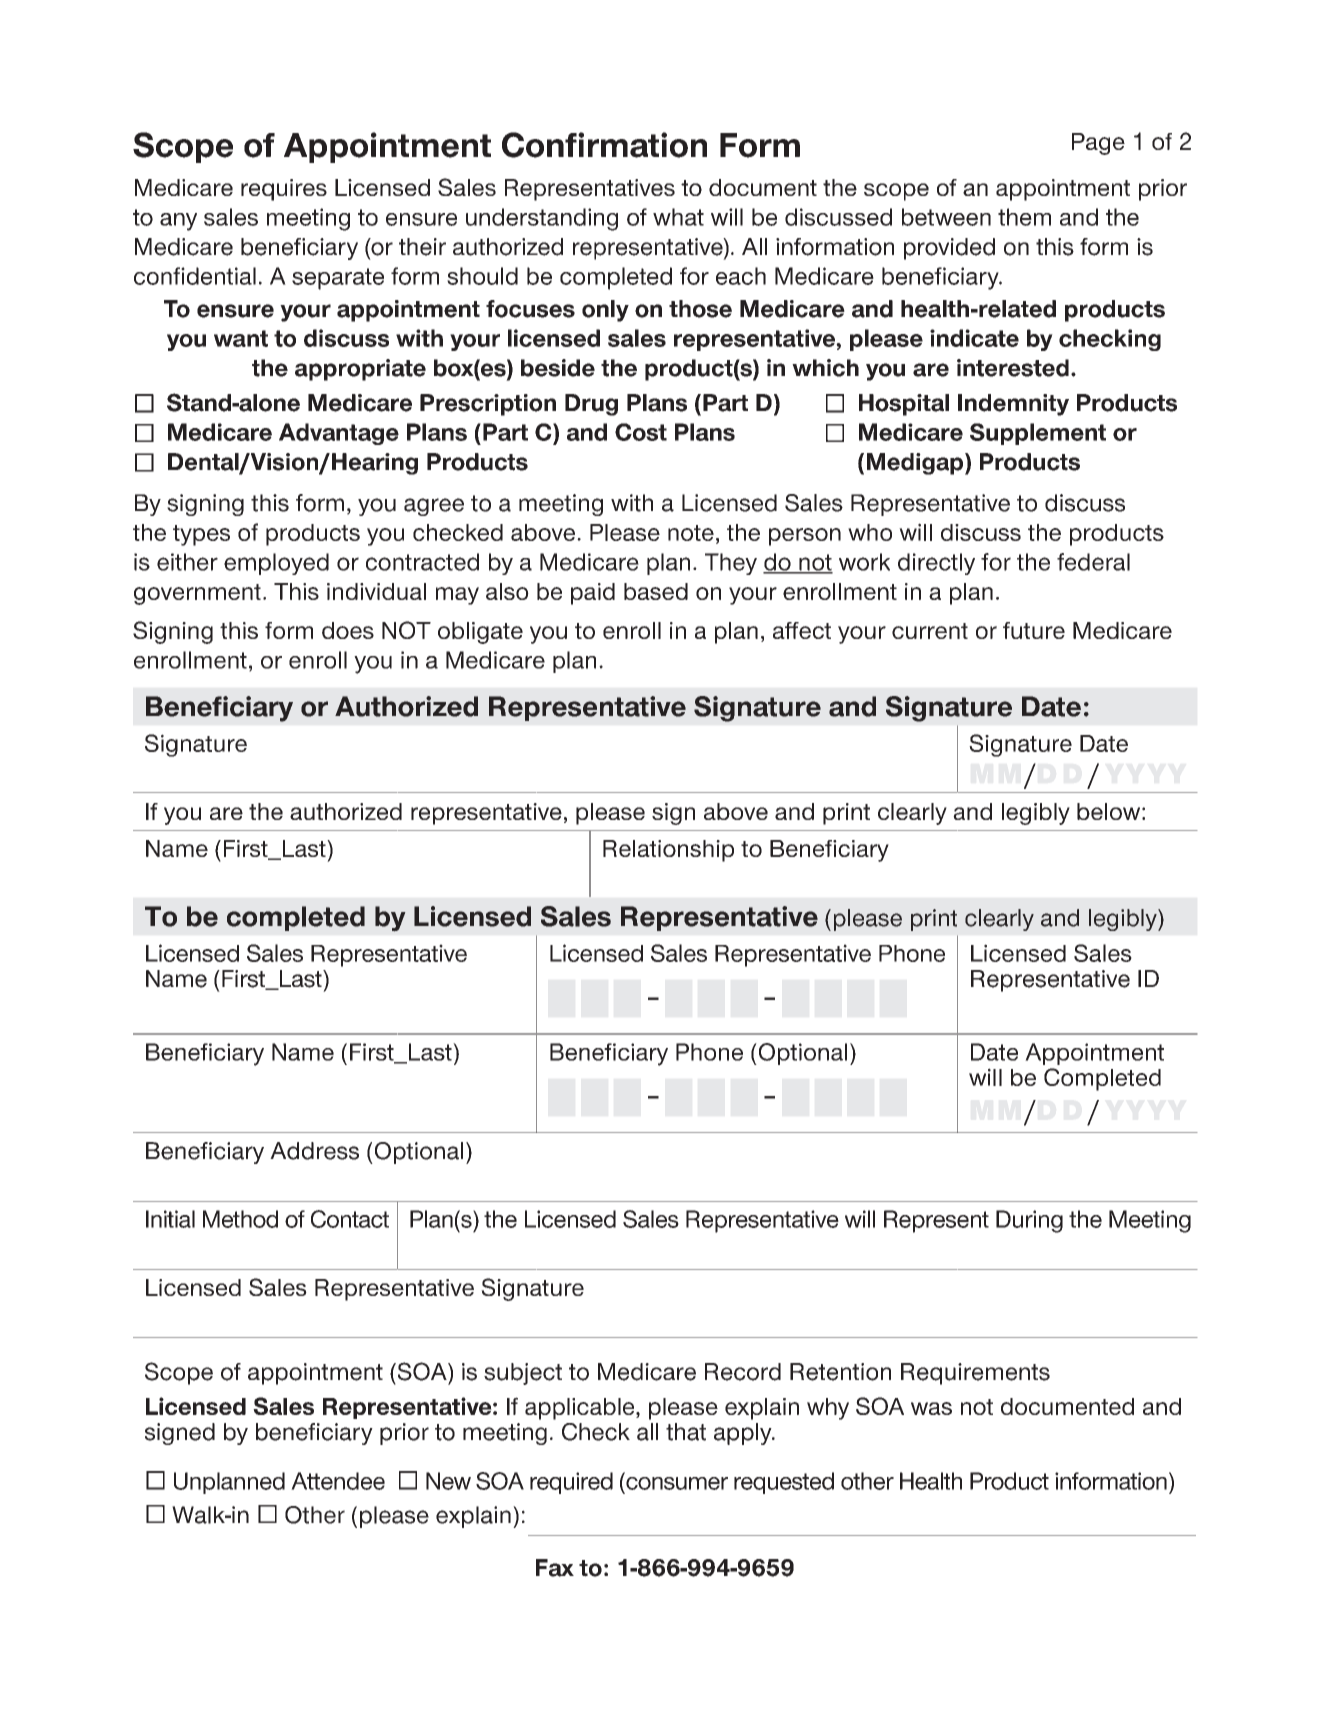 The height and width of the screenshot is (1709, 1329). I want to click on does, so click(348, 630).
